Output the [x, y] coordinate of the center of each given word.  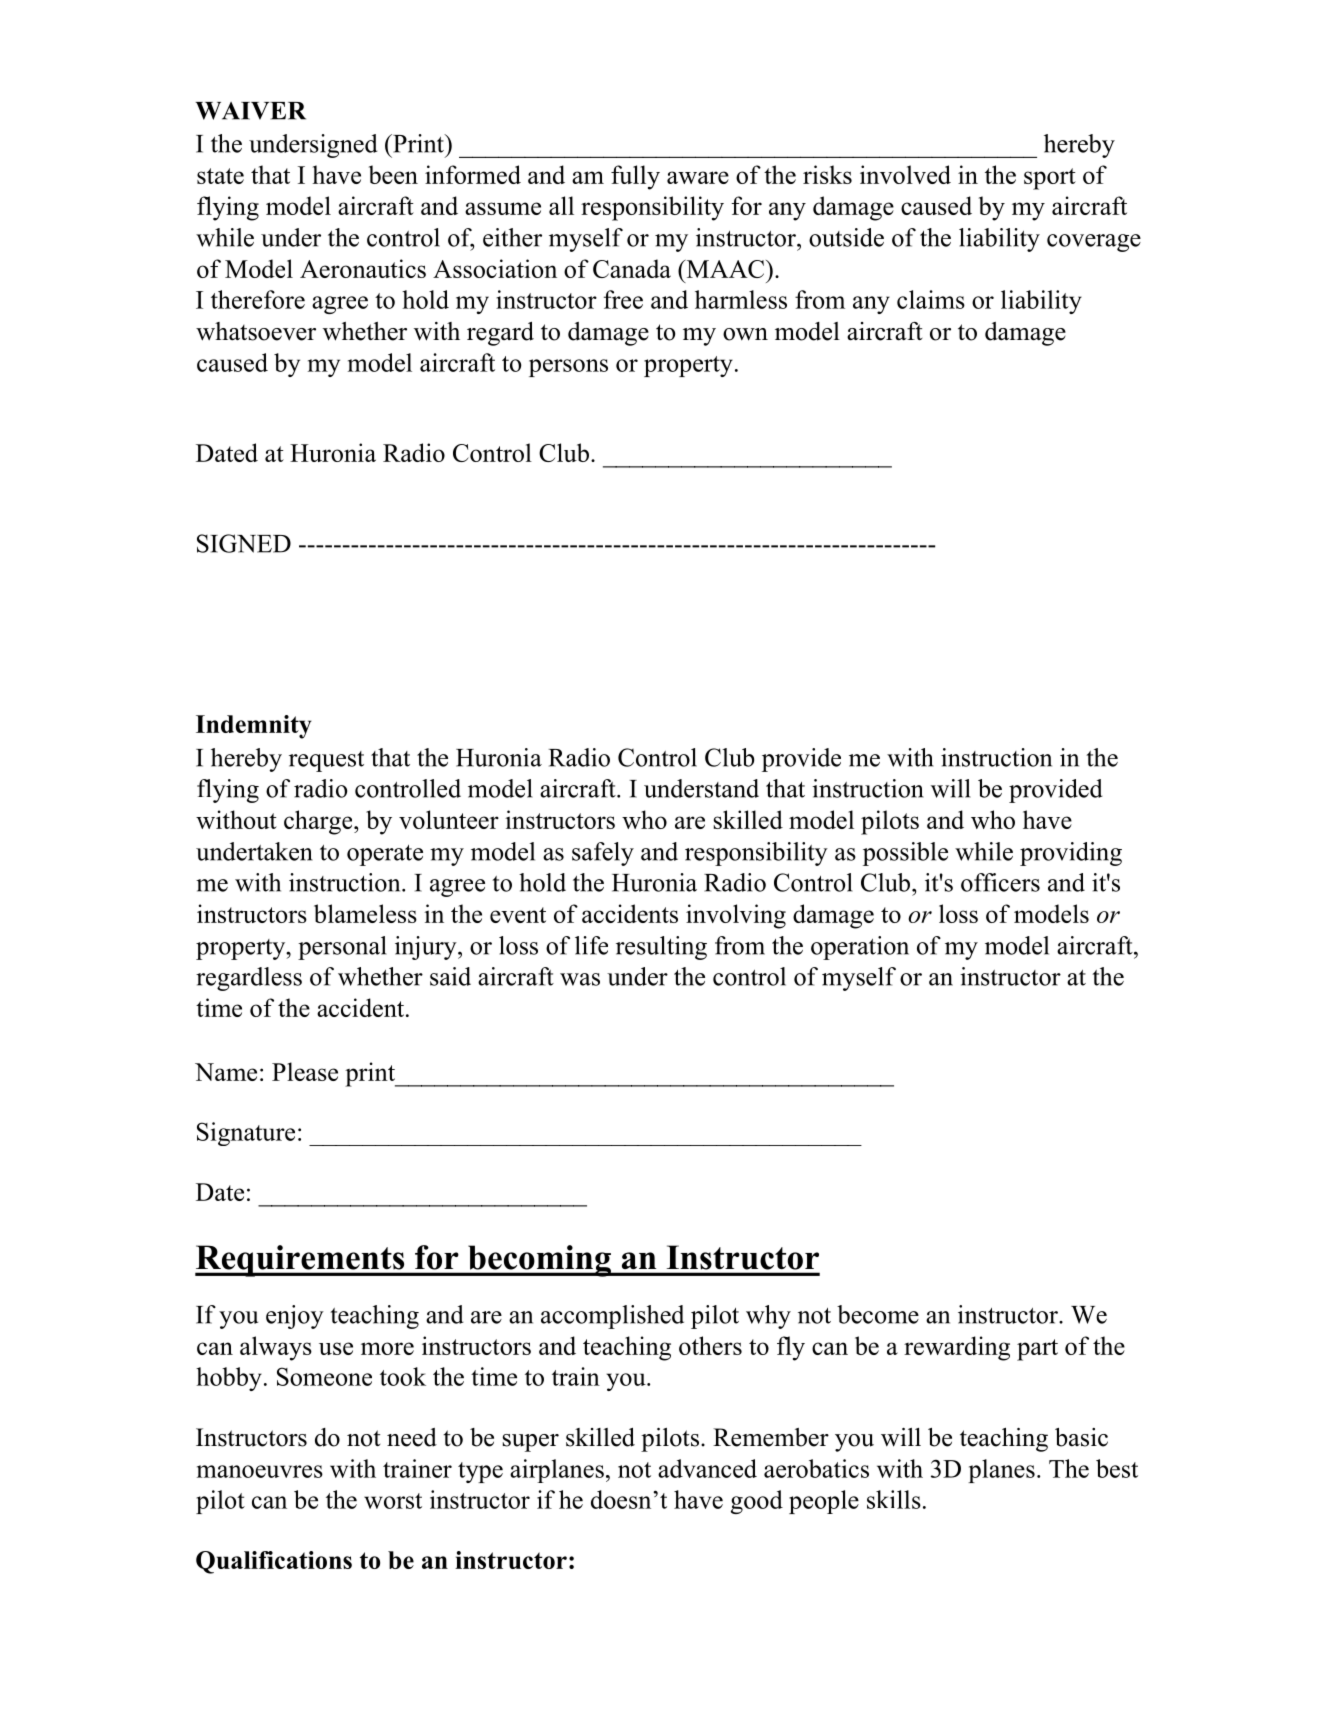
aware [698, 177]
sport [1050, 179]
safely [603, 854]
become [878, 1314]
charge [319, 822]
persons [568, 368]
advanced [707, 1468]
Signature [246, 1134]
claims [931, 299]
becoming [539, 1261]
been [393, 174]
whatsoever [256, 331]
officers [1000, 882]
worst [393, 1501]
